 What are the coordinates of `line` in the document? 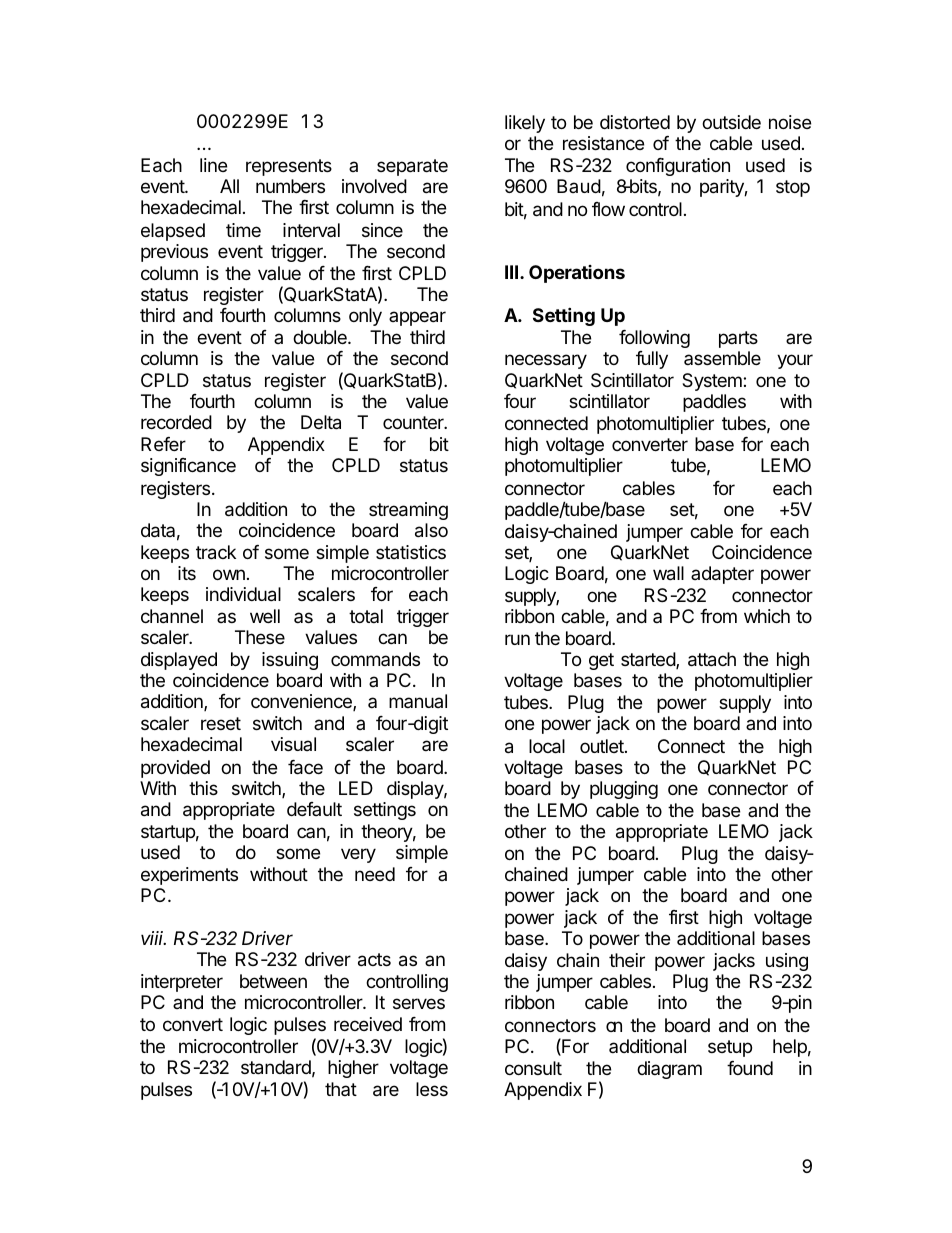 It's located at (213, 165).
